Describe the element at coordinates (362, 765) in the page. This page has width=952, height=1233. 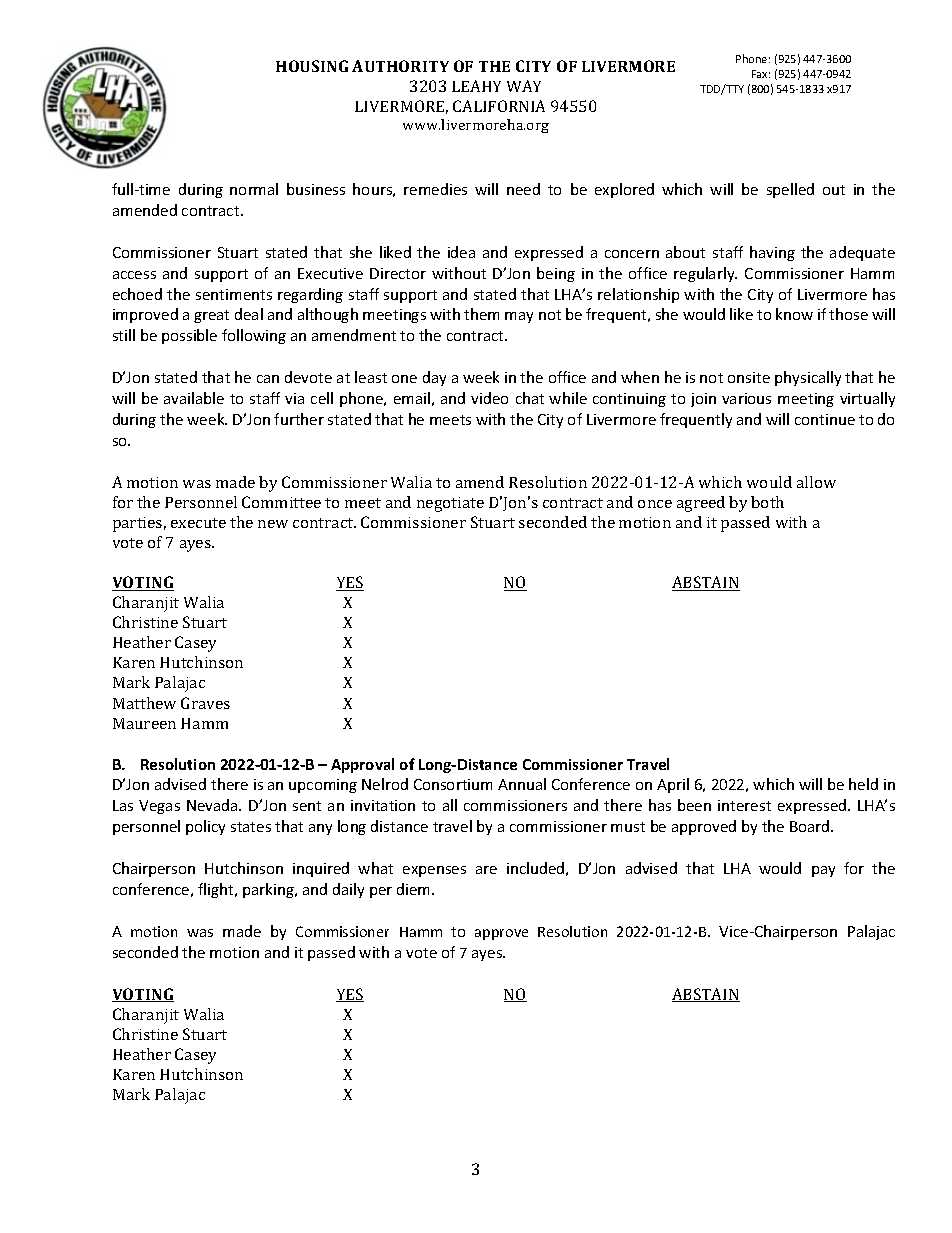
I see `Approval` at that location.
